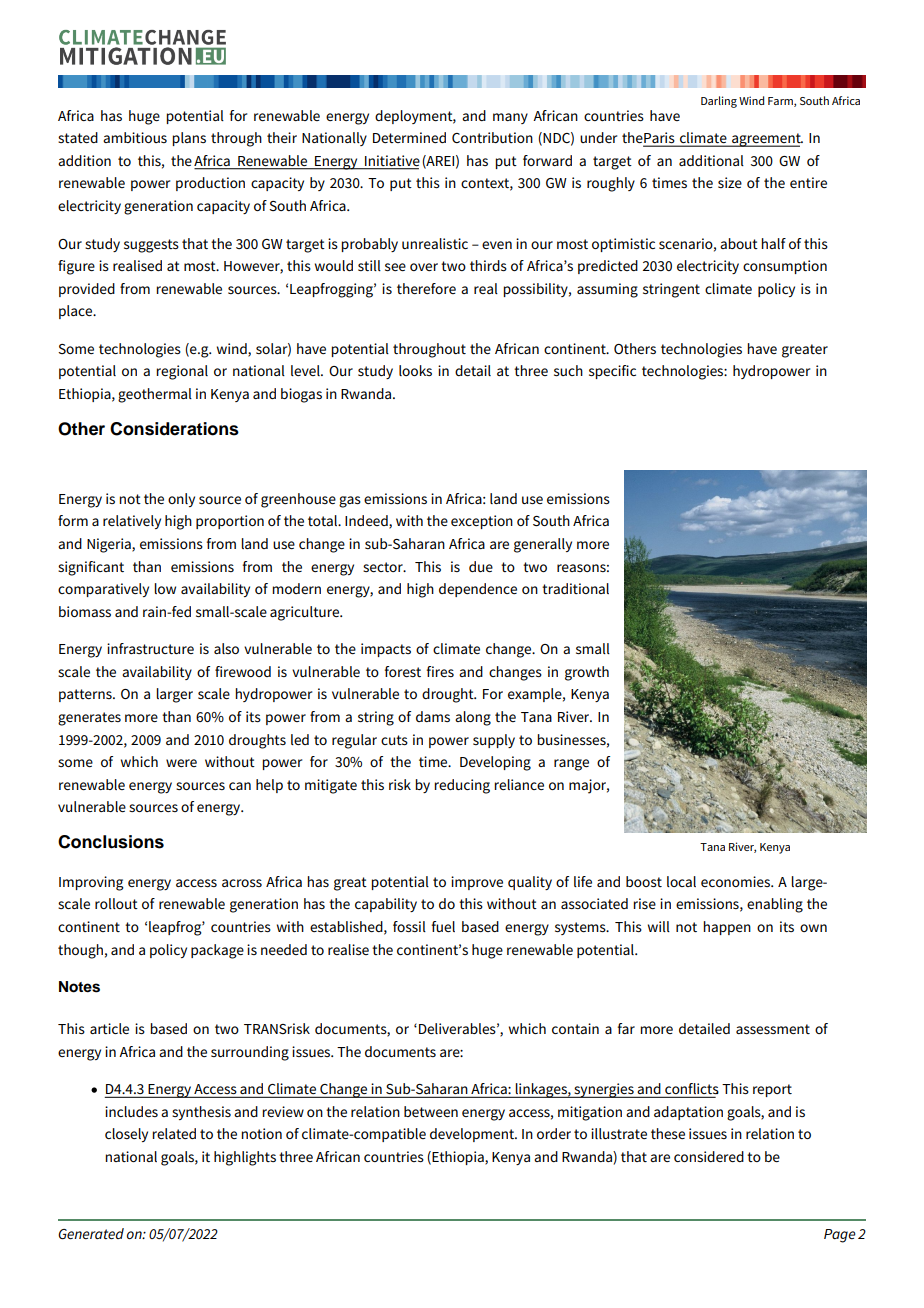 The image size is (924, 1308). Describe the element at coordinates (492, 137) in the page. I see `Contribution` at that location.
